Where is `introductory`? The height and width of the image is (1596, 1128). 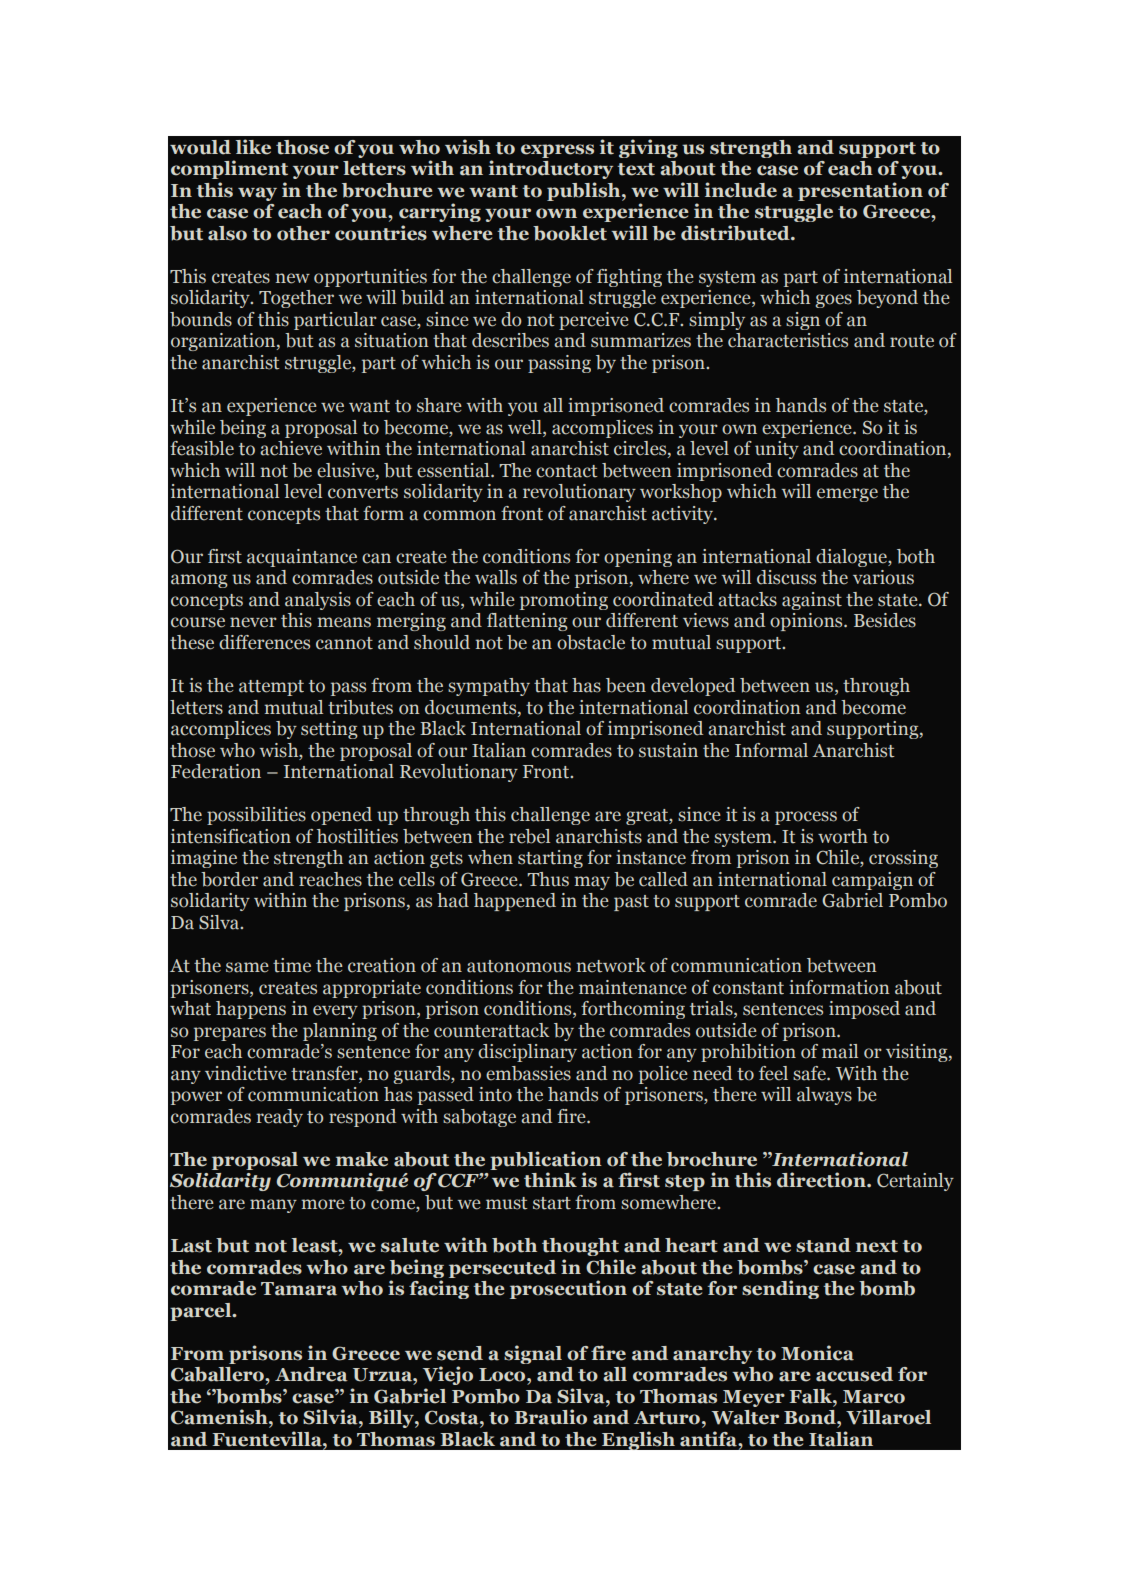 introductory is located at coordinates (551, 169).
